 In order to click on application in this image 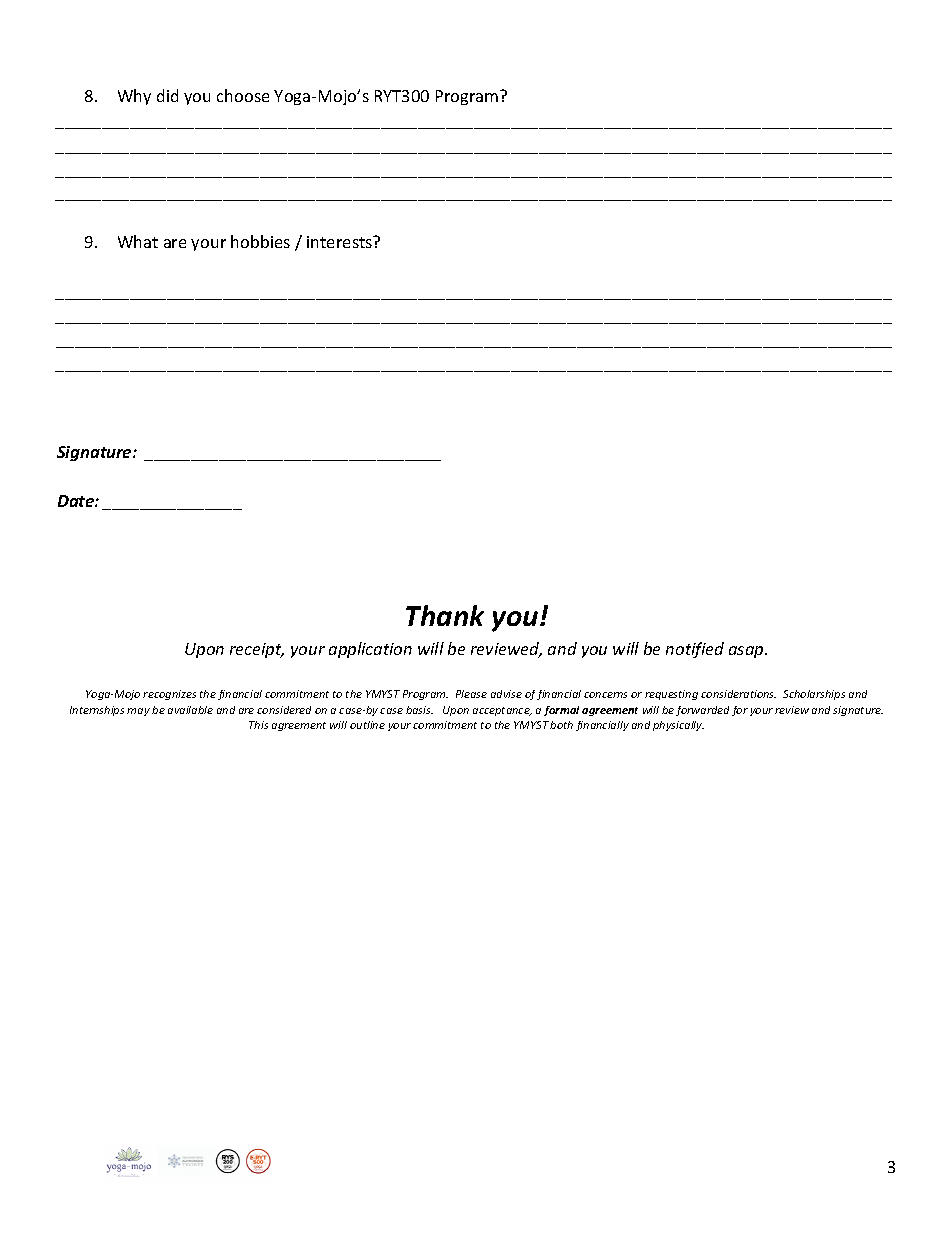, I will do `click(370, 650)`.
